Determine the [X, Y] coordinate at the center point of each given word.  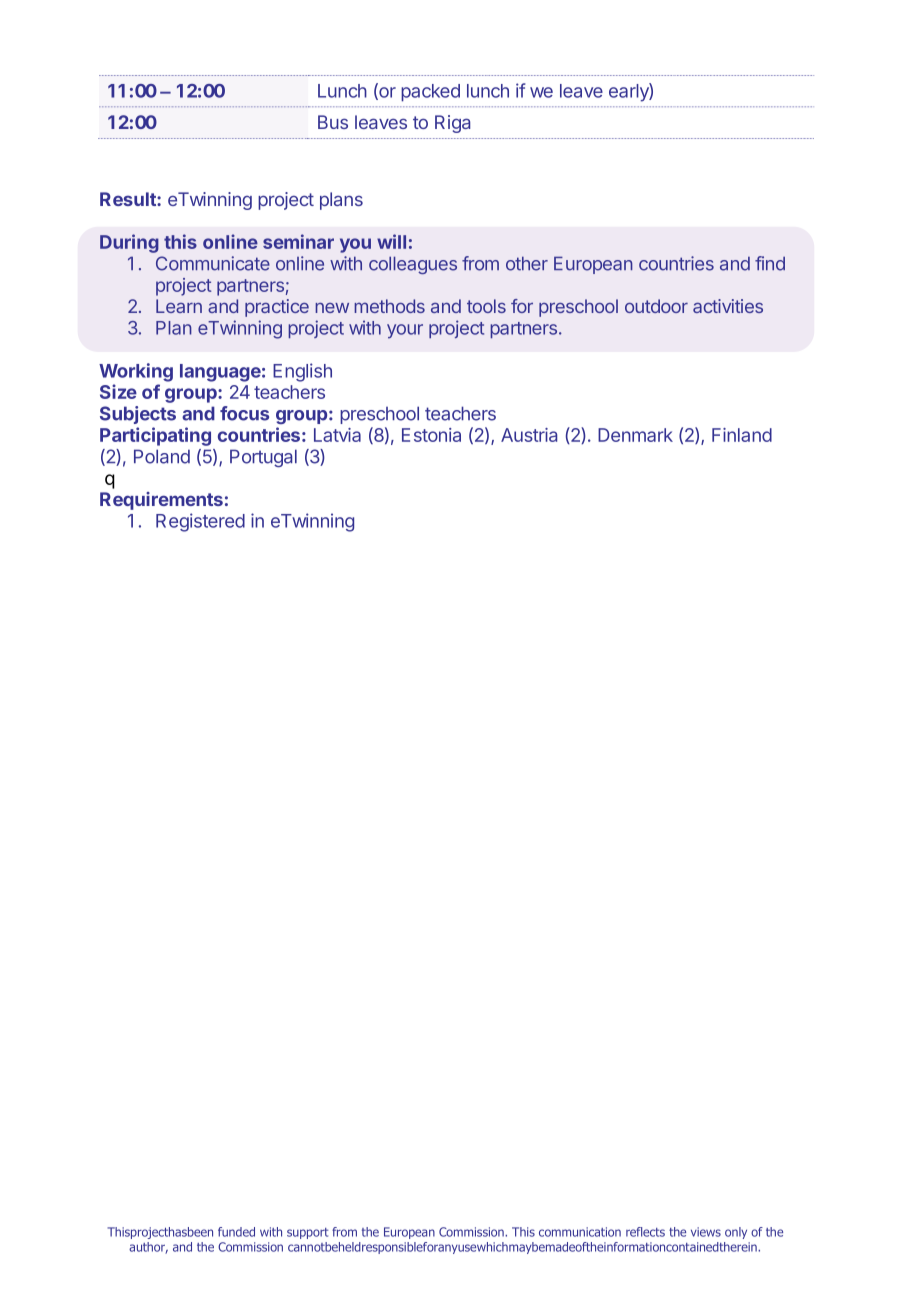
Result [129, 199]
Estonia [431, 435]
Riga [452, 124]
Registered [200, 522]
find [770, 263]
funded [236, 1232]
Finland [742, 435]
